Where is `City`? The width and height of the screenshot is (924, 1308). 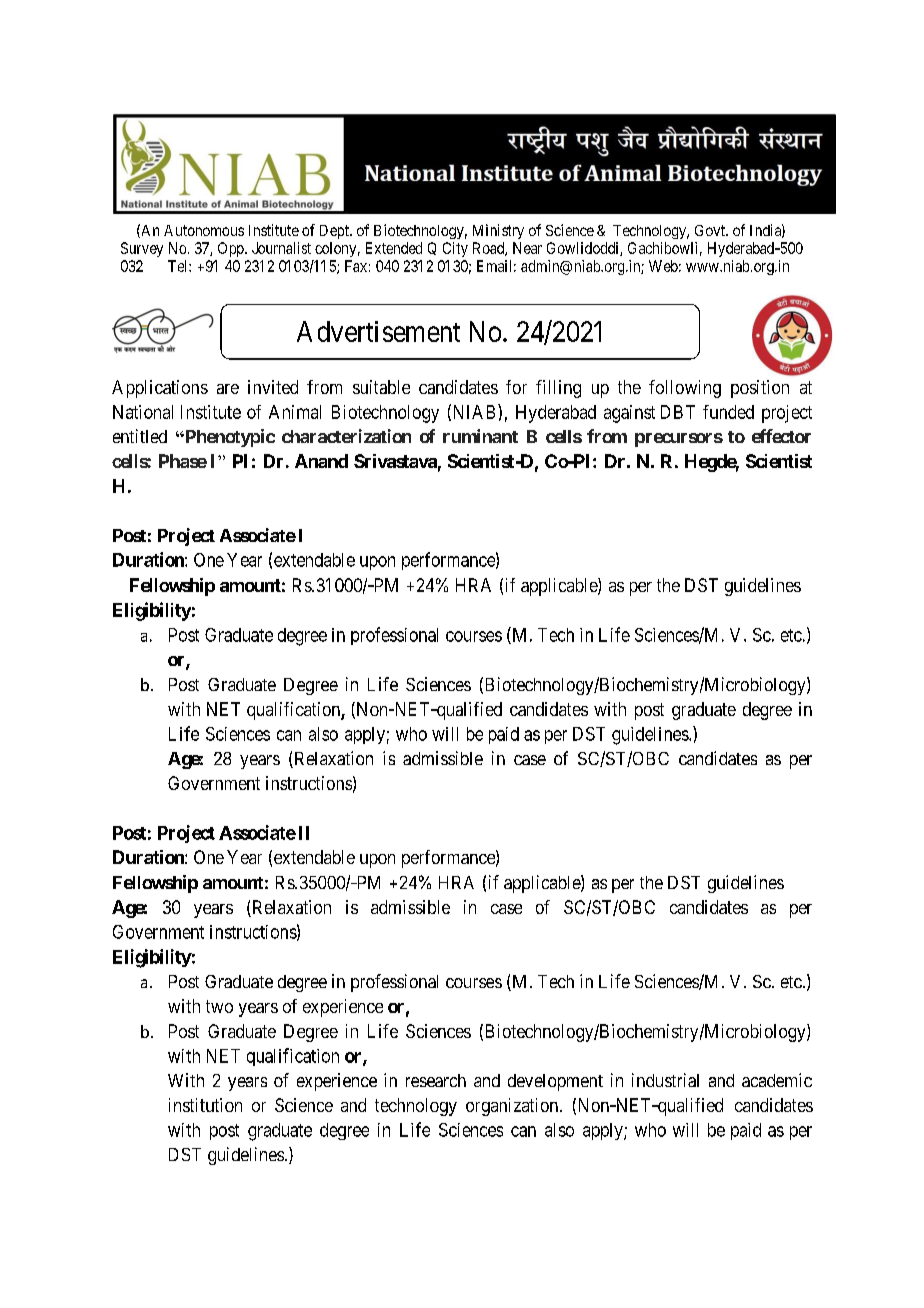 City is located at coordinates (455, 249).
